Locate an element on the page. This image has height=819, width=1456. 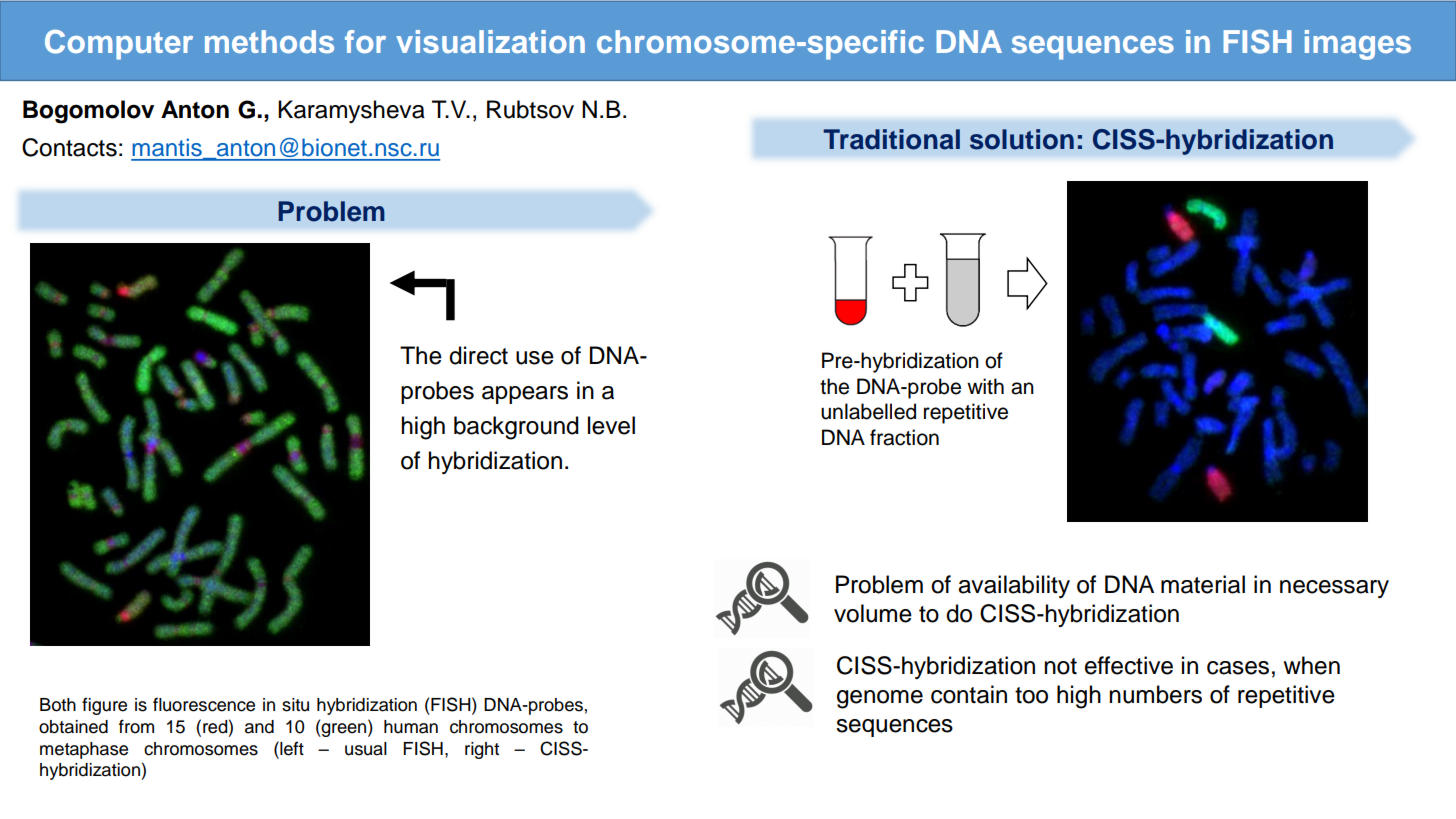
with is located at coordinates (985, 386).
